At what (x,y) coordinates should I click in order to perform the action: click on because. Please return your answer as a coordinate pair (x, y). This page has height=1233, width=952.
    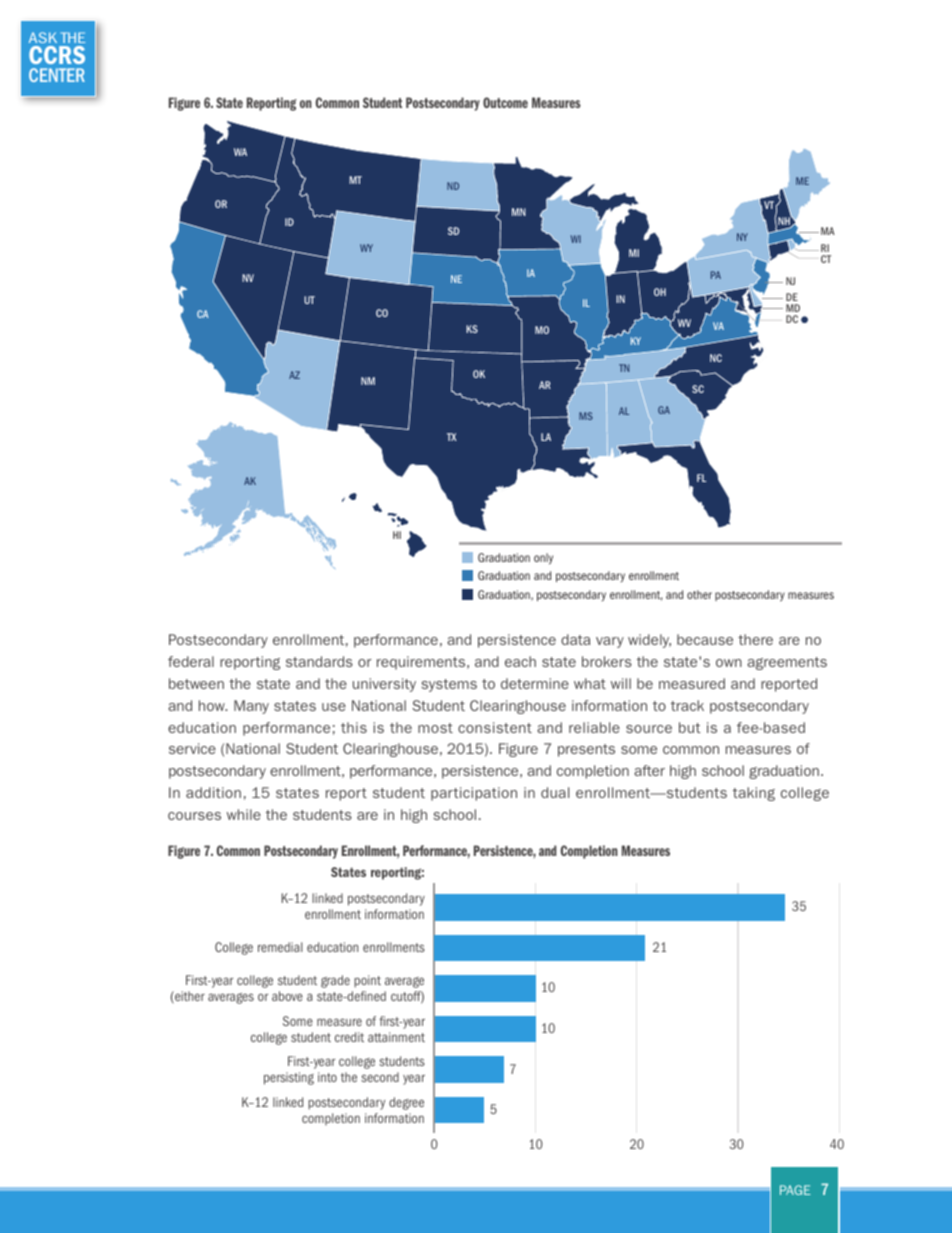
    Looking at the image, I should click on (705, 639).
